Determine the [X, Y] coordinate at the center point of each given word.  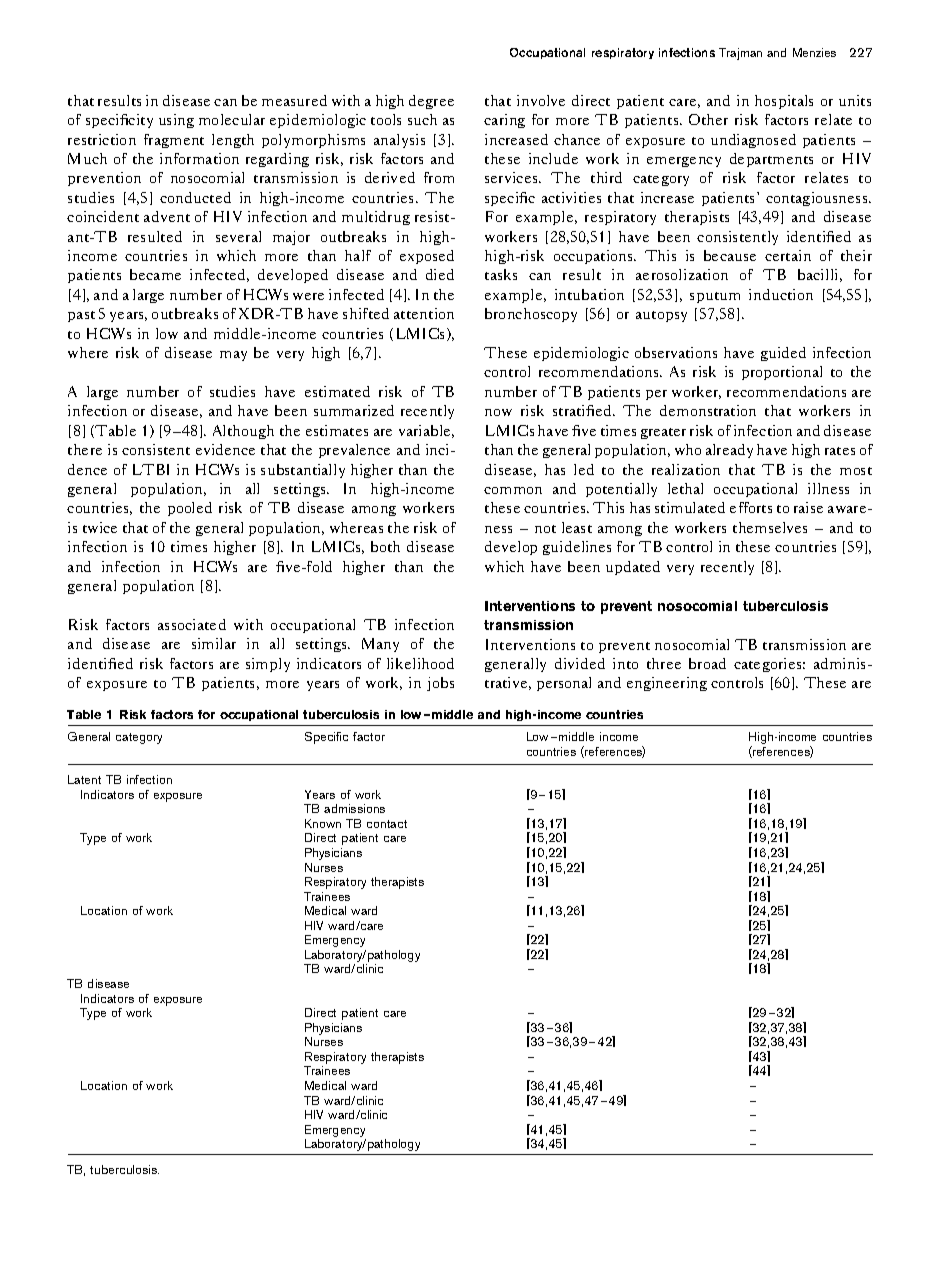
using [176, 121]
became [155, 274]
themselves [770, 527]
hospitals [784, 102]
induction [781, 294]
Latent [84, 779]
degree [431, 102]
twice [100, 527]
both [385, 546]
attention [424, 313]
